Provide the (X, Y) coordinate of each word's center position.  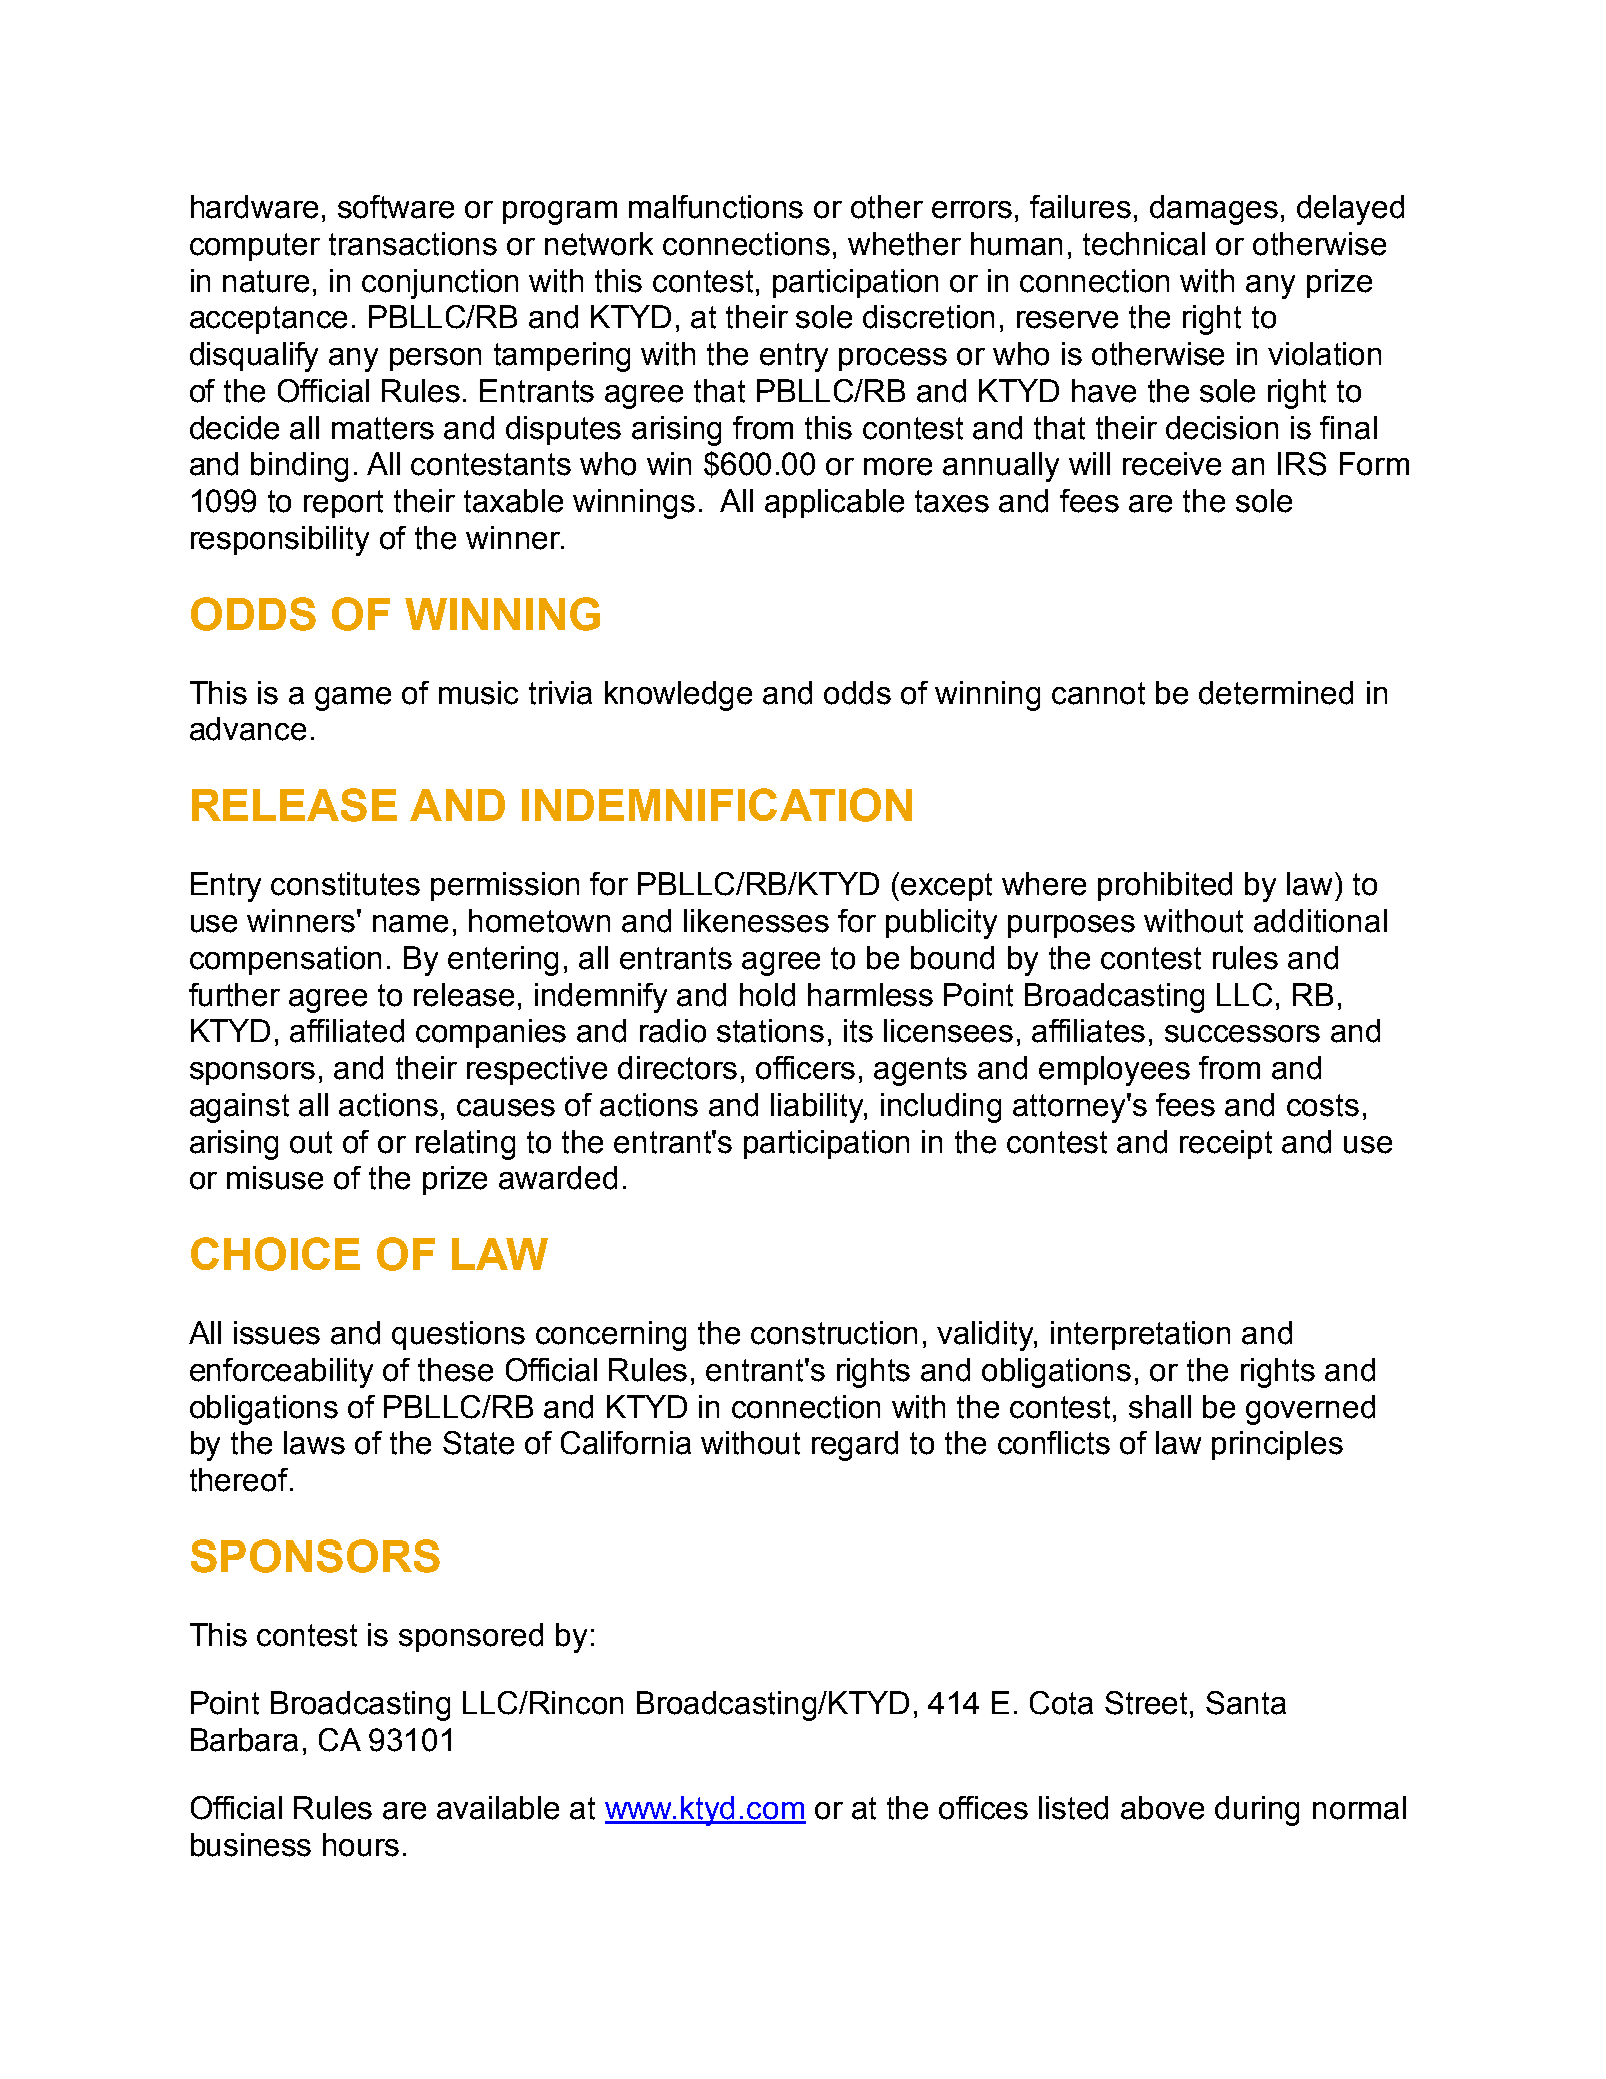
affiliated (347, 1031)
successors (1242, 1034)
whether (904, 244)
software (396, 207)
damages (1214, 210)
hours (361, 1845)
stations (770, 1031)
